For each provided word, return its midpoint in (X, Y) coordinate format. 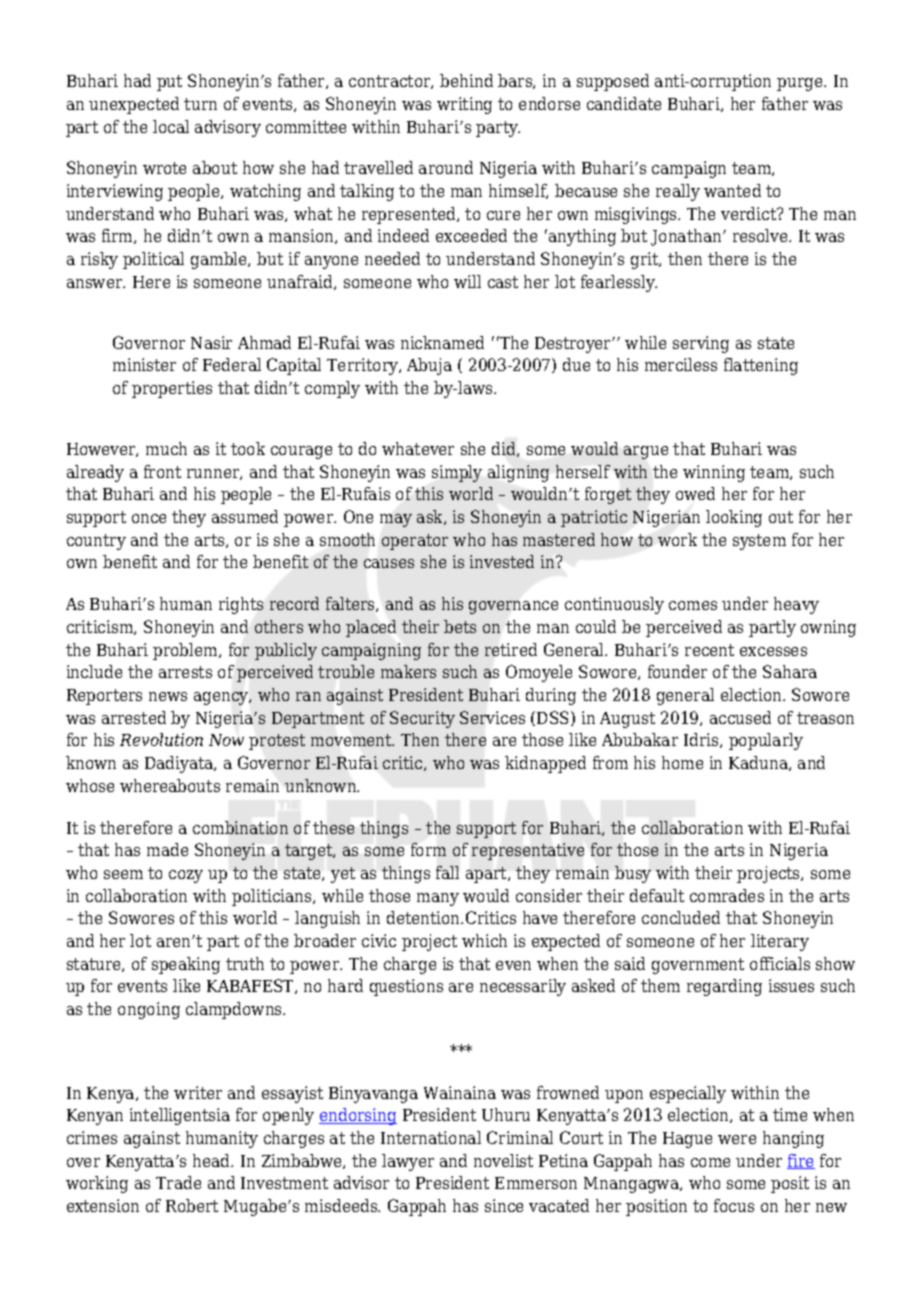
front (162, 471)
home (682, 762)
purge (801, 84)
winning (714, 473)
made (167, 849)
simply (457, 473)
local (171, 126)
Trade (178, 1182)
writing (464, 105)
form (428, 849)
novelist (503, 1160)
